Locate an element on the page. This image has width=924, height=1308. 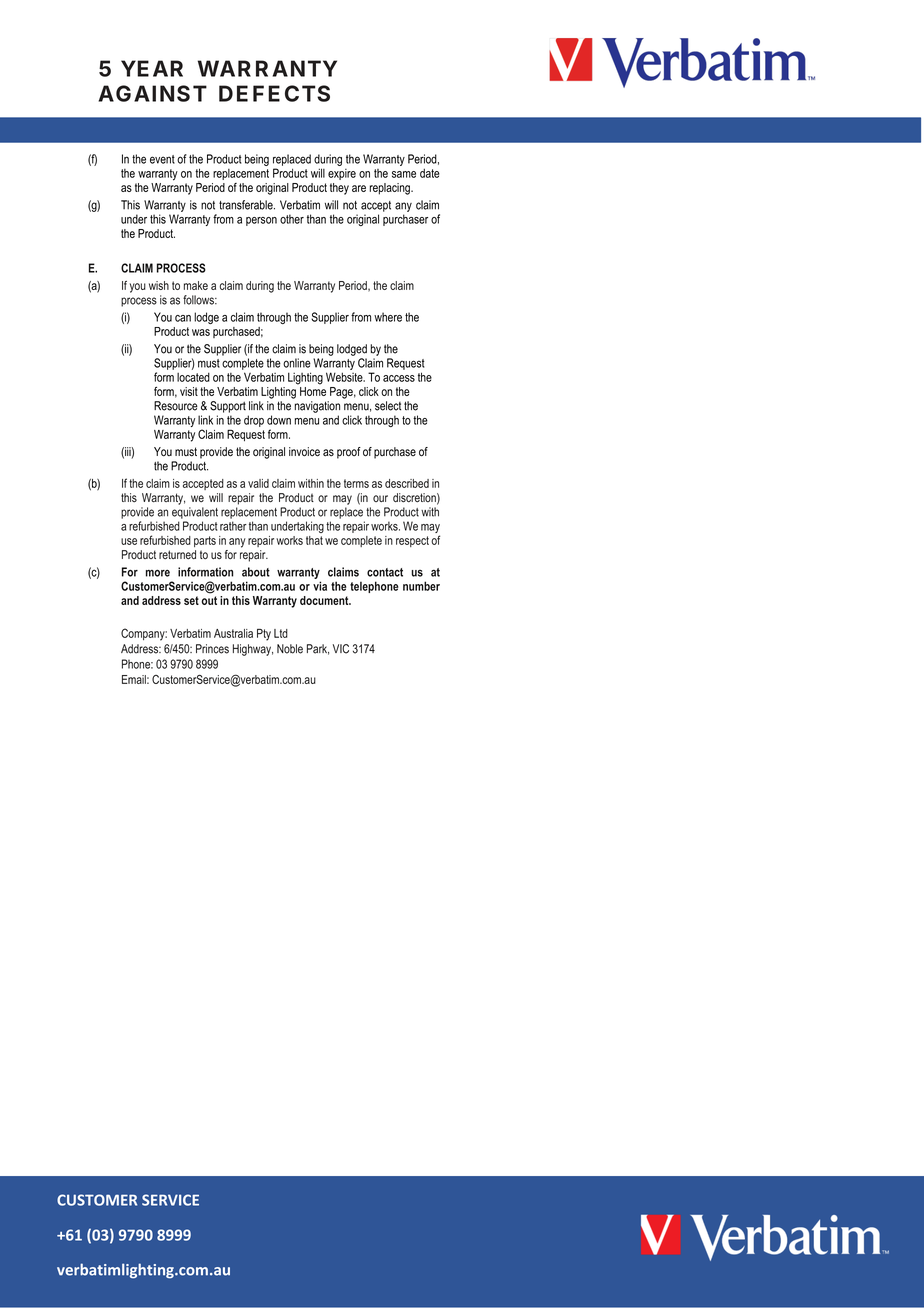
access is located at coordinates (399, 378).
